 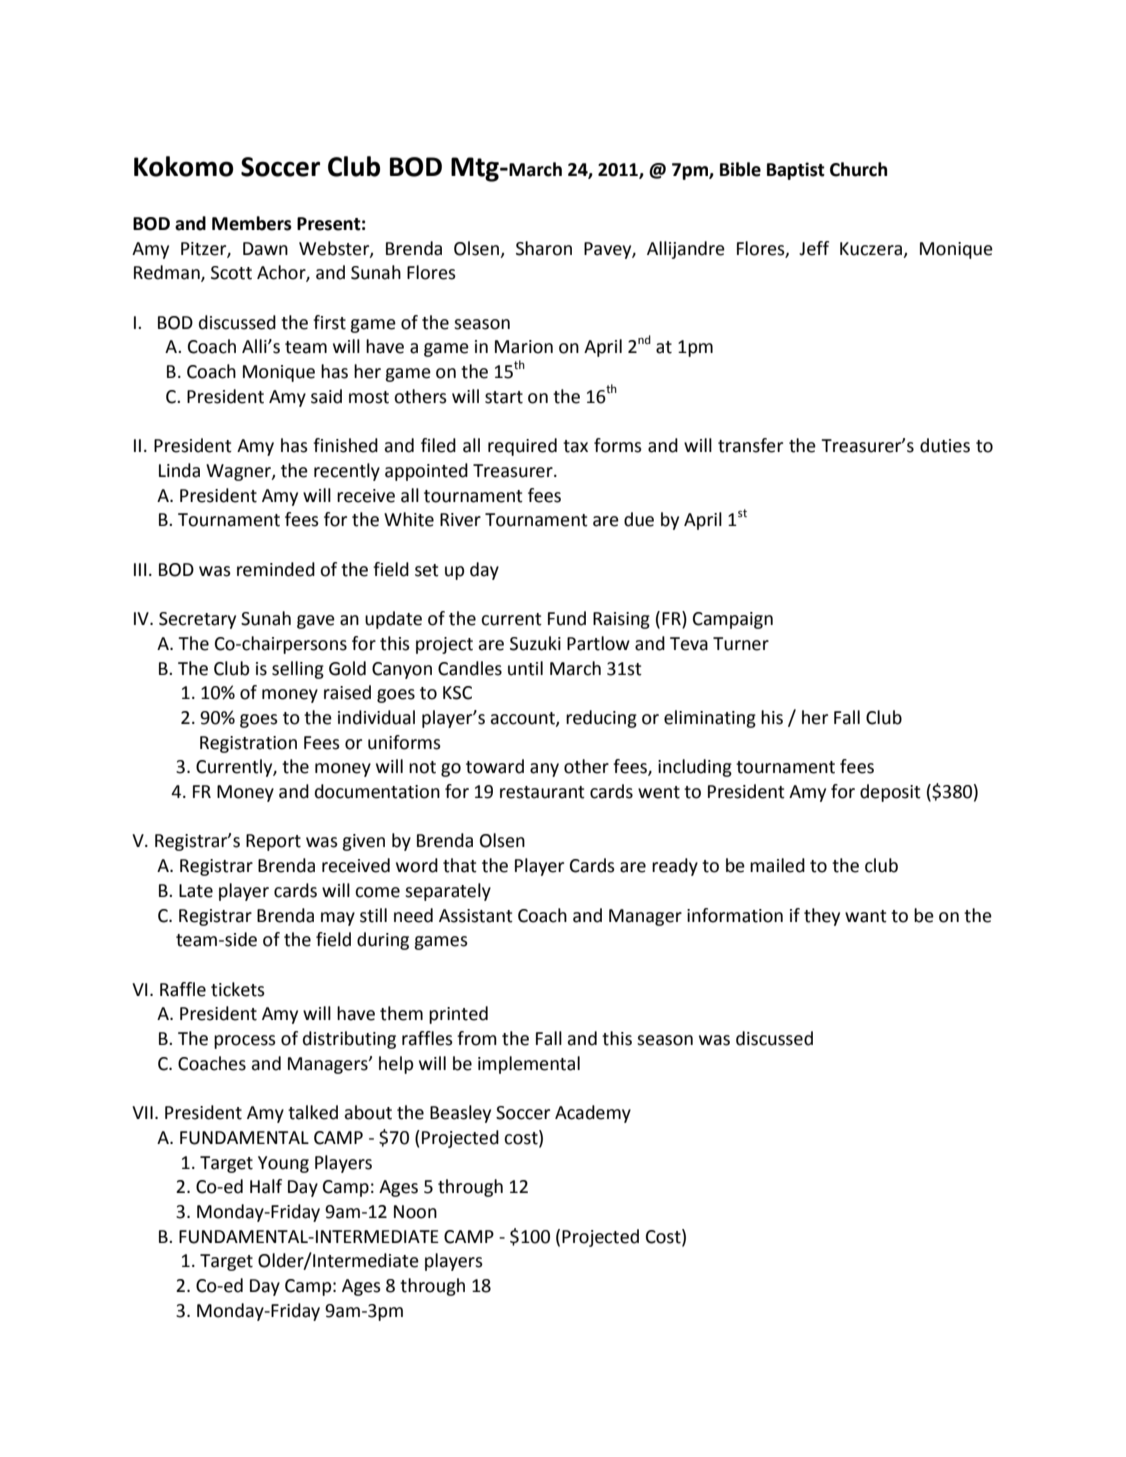 I want to click on Church, so click(x=858, y=169).
